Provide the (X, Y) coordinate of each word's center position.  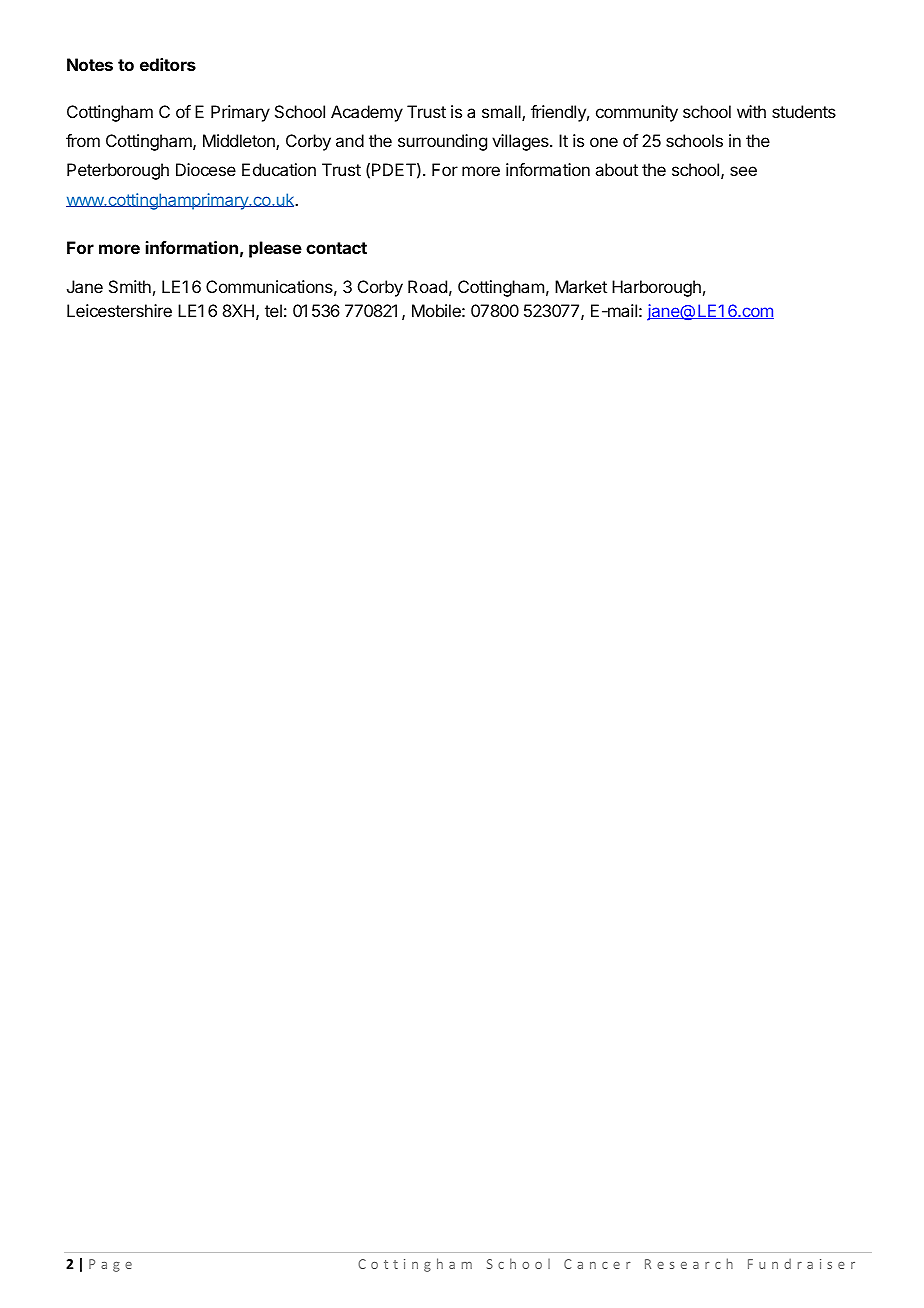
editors (168, 64)
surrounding (442, 142)
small (502, 113)
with (751, 111)
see (743, 171)
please (275, 249)
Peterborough (118, 171)
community (637, 113)
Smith (130, 286)
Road (427, 286)
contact (336, 248)
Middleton (240, 142)
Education (279, 169)
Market (581, 286)
